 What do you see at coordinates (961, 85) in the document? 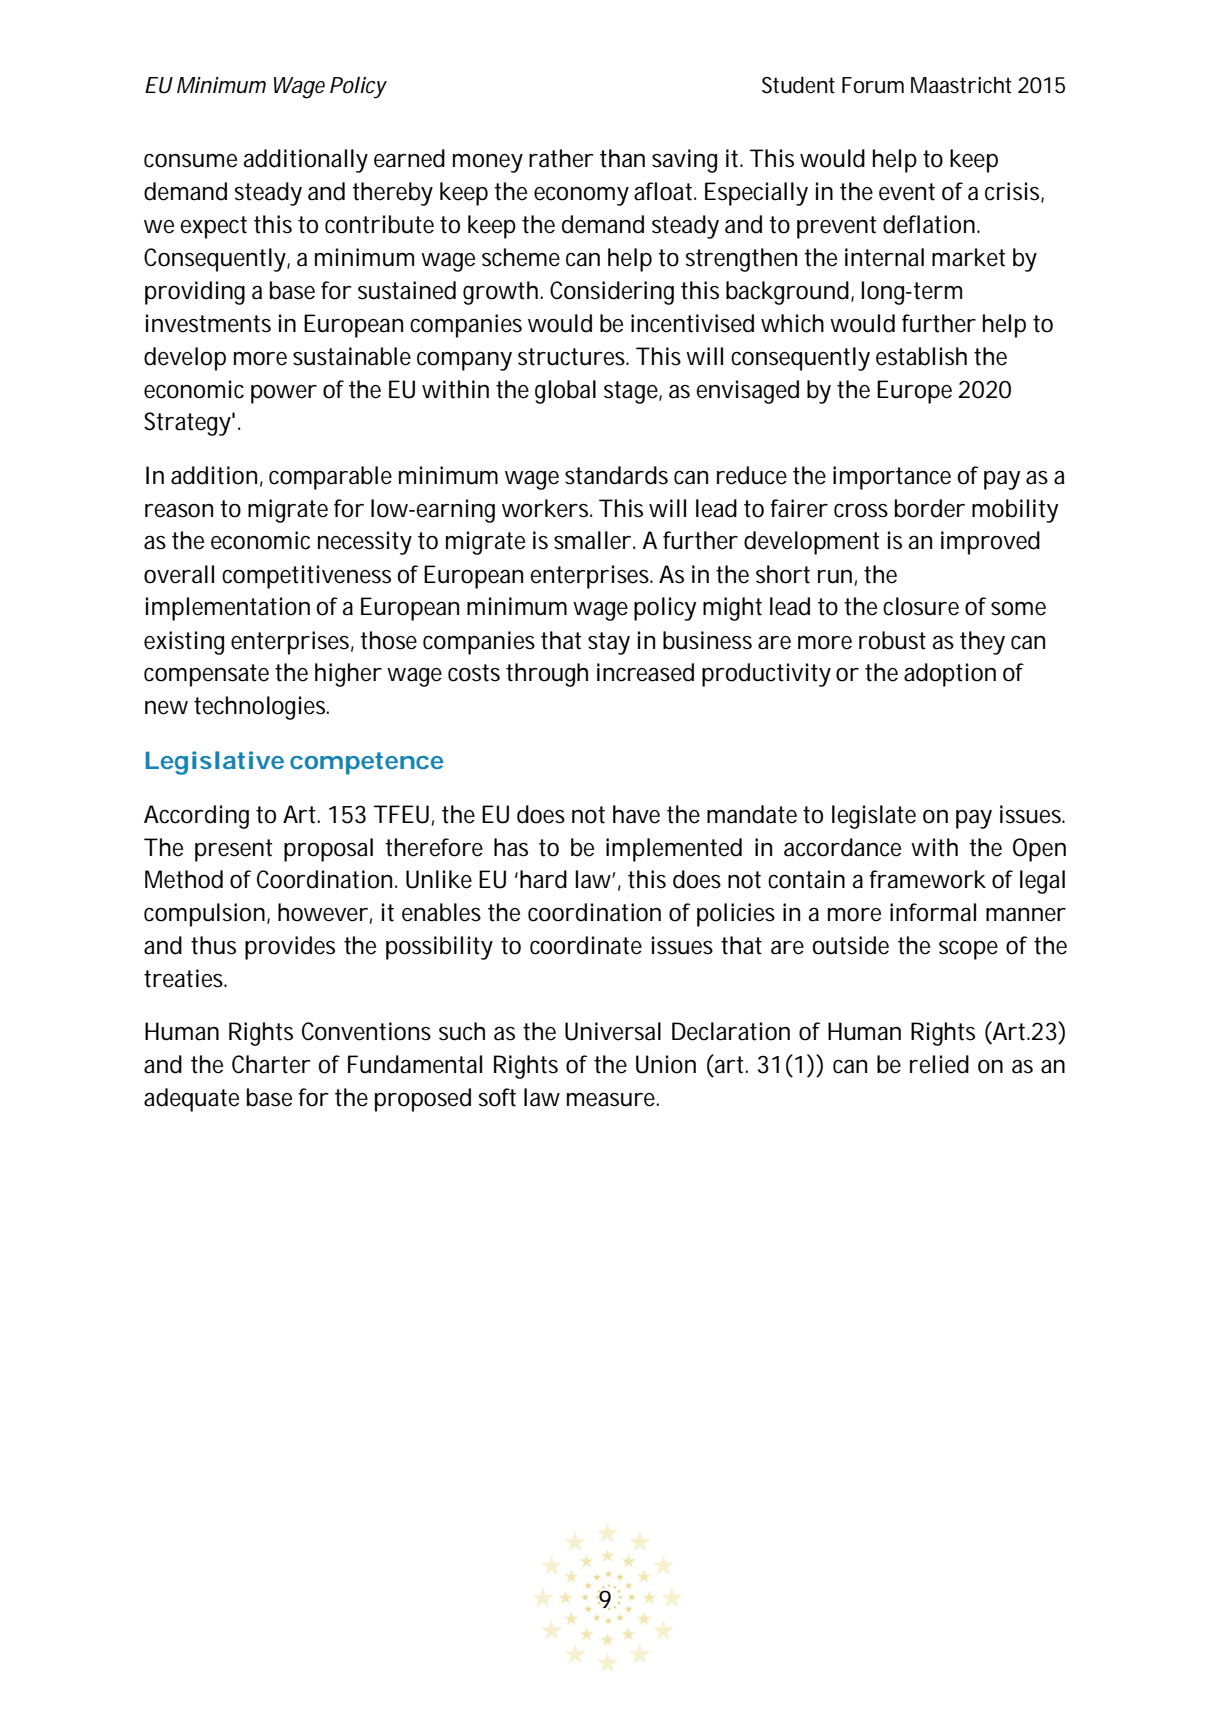
I see `Maastricht` at bounding box center [961, 85].
